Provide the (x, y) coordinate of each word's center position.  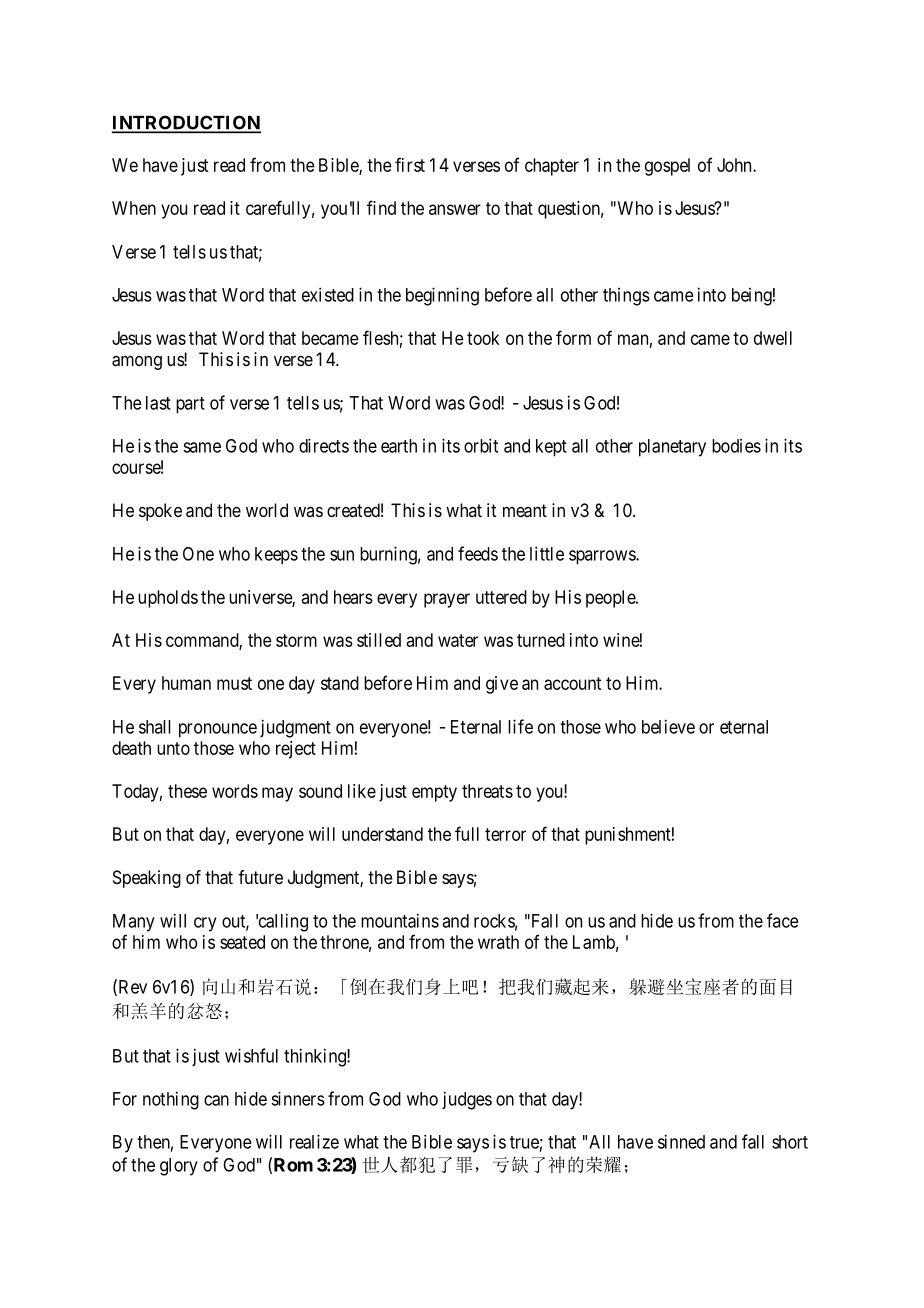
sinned (681, 1141)
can (216, 1100)
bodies (736, 446)
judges (467, 1100)
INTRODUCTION (186, 123)
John (735, 165)
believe (668, 726)
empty (434, 793)
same (202, 447)
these (187, 791)
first (410, 164)
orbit (481, 445)
